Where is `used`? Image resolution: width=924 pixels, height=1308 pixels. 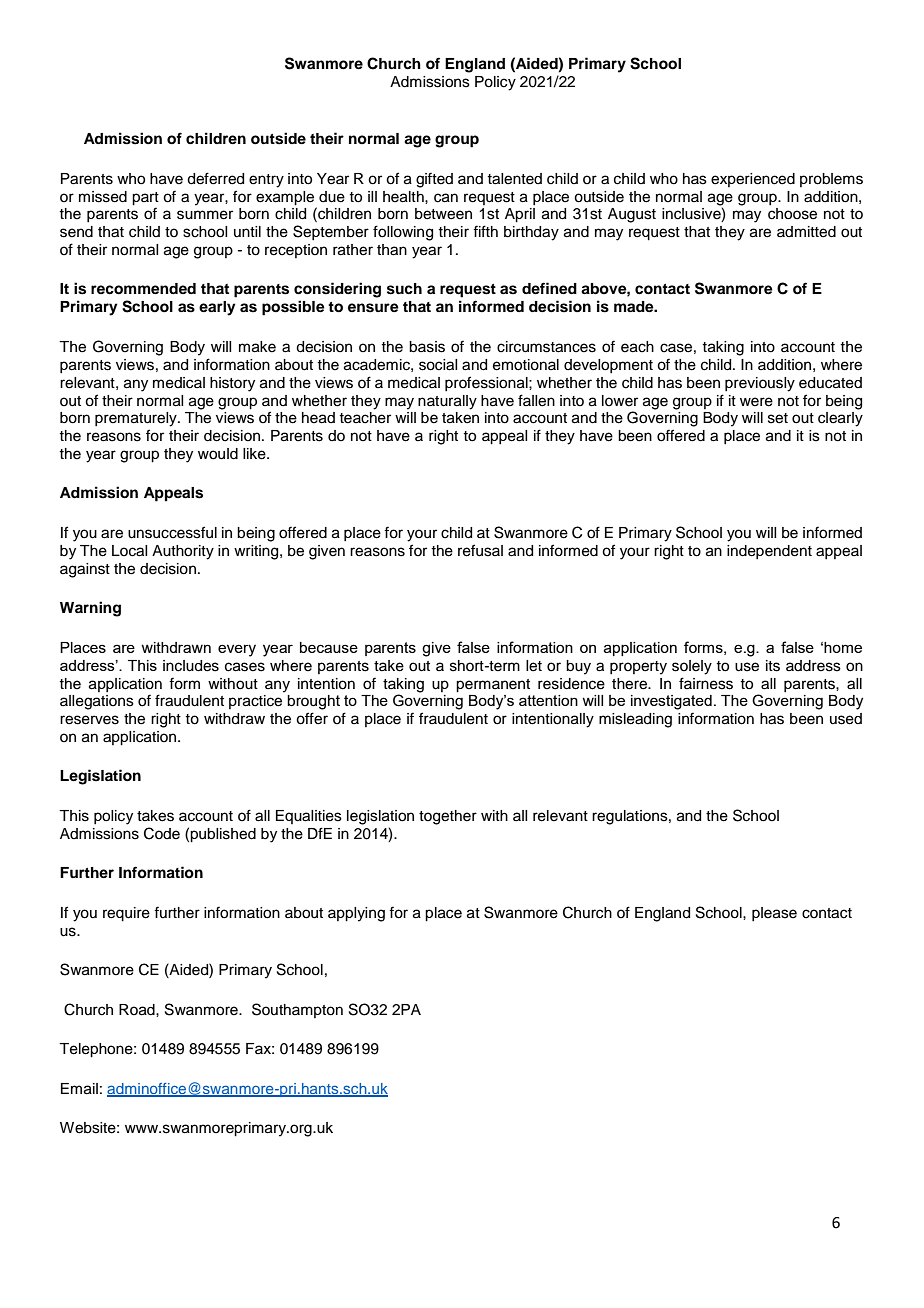
used is located at coordinates (846, 719).
